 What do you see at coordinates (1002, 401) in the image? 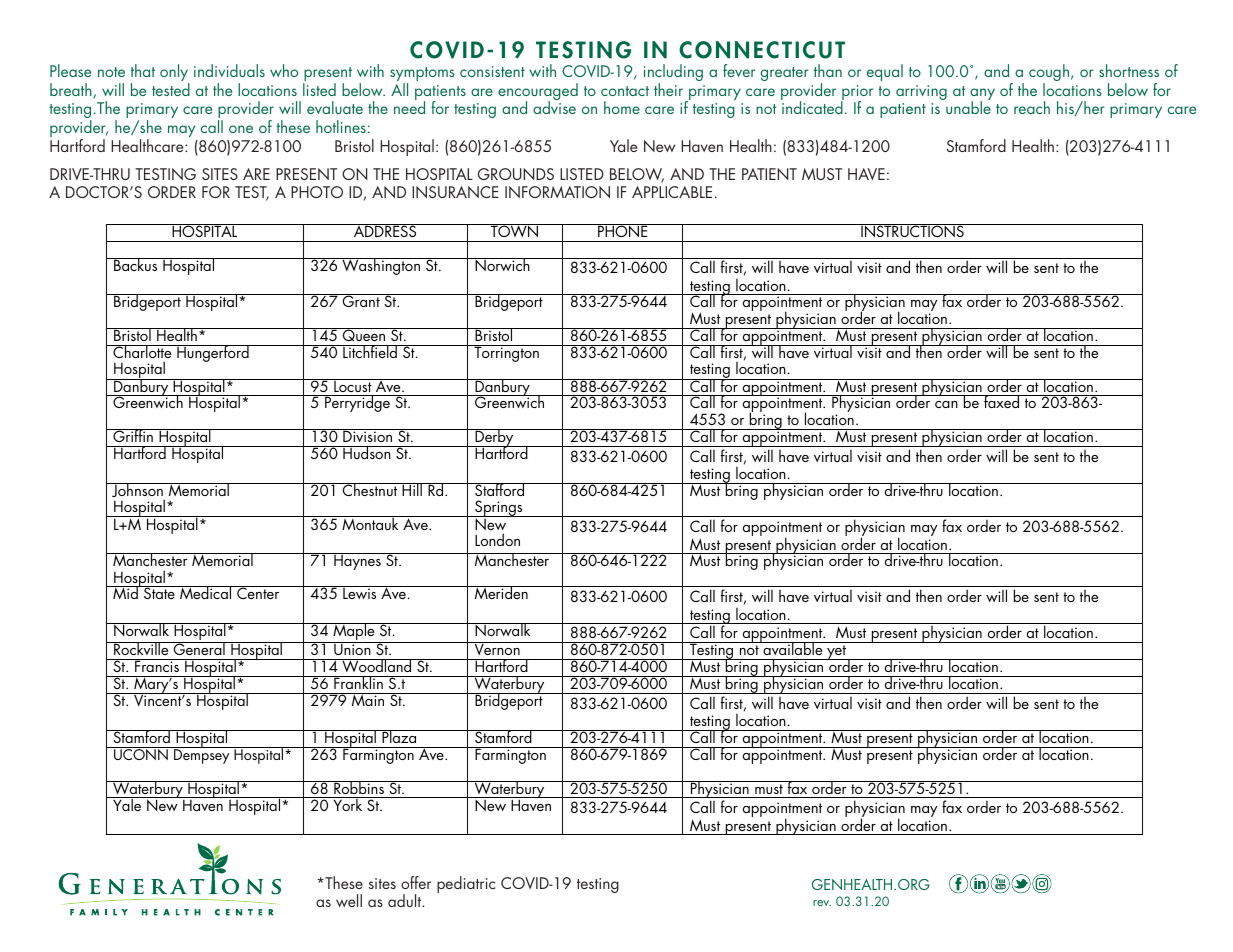
I see `faxed` at bounding box center [1002, 401].
